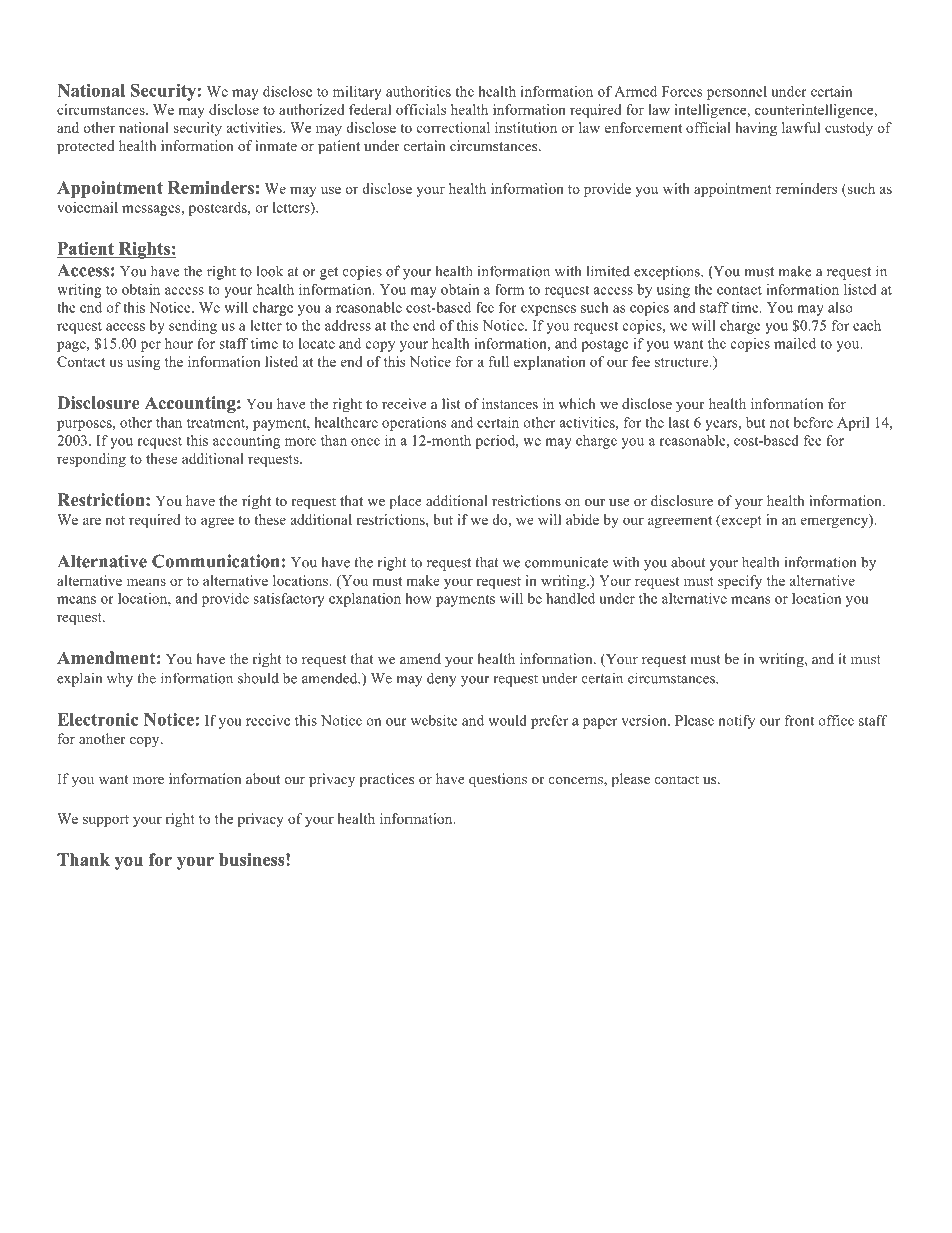  I want to click on hour, so click(179, 343).
